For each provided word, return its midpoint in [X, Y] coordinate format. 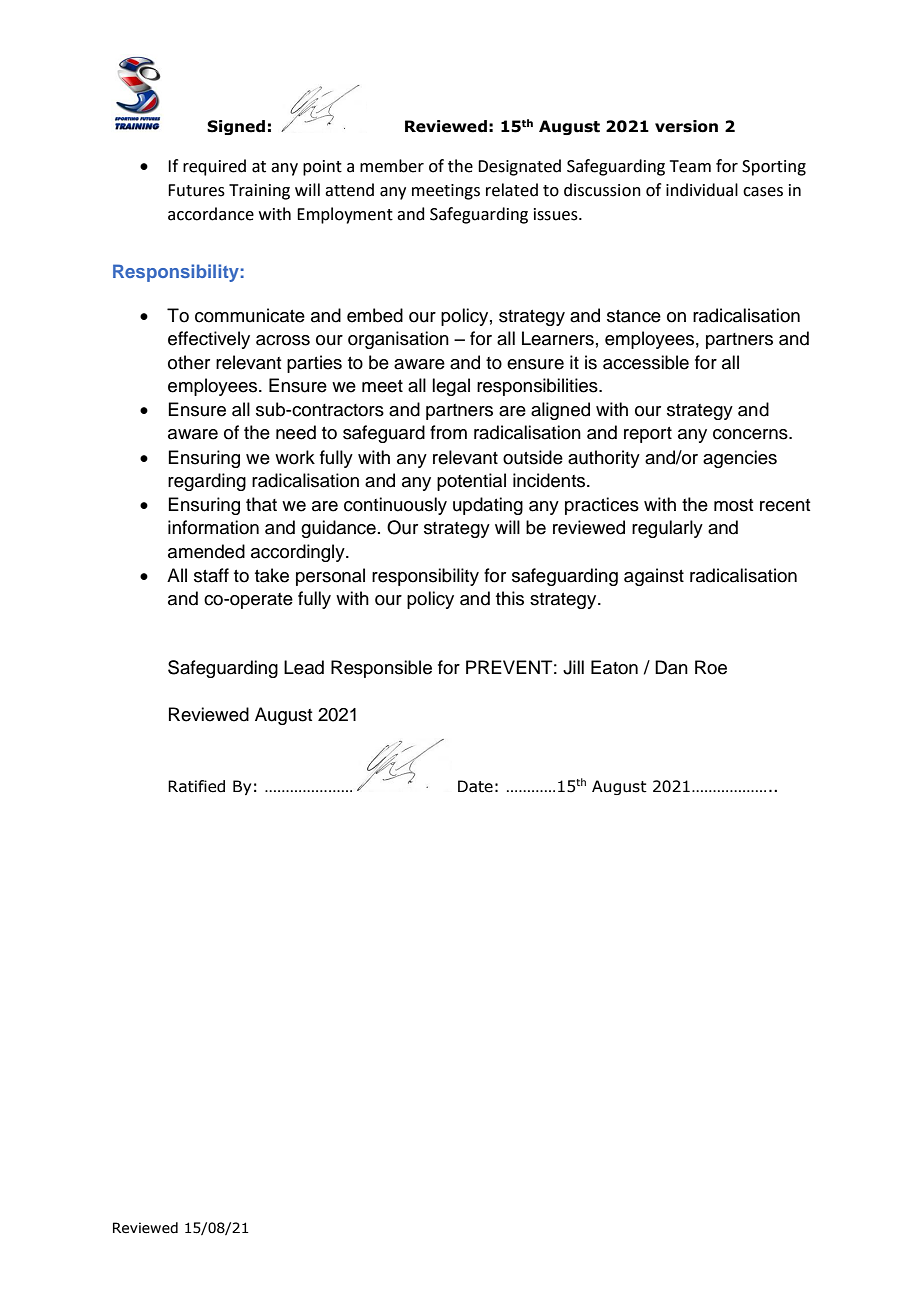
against [654, 577]
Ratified [196, 786]
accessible [646, 362]
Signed [236, 127]
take [272, 575]
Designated [519, 167]
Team [690, 166]
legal [451, 387]
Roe [711, 667]
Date [475, 786]
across [283, 340]
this [510, 598]
